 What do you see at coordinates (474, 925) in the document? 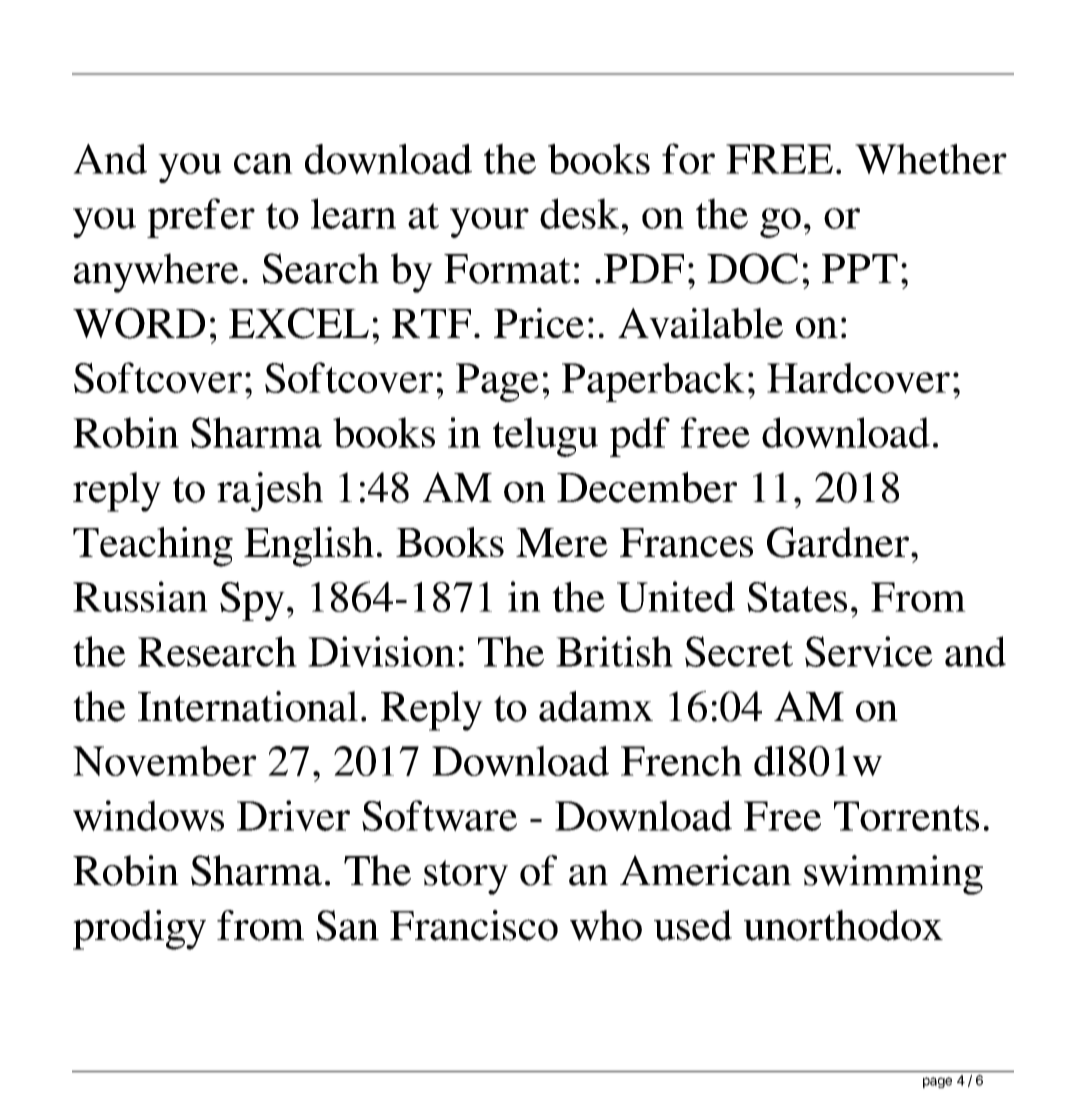
I see `Francisco` at bounding box center [474, 925].
